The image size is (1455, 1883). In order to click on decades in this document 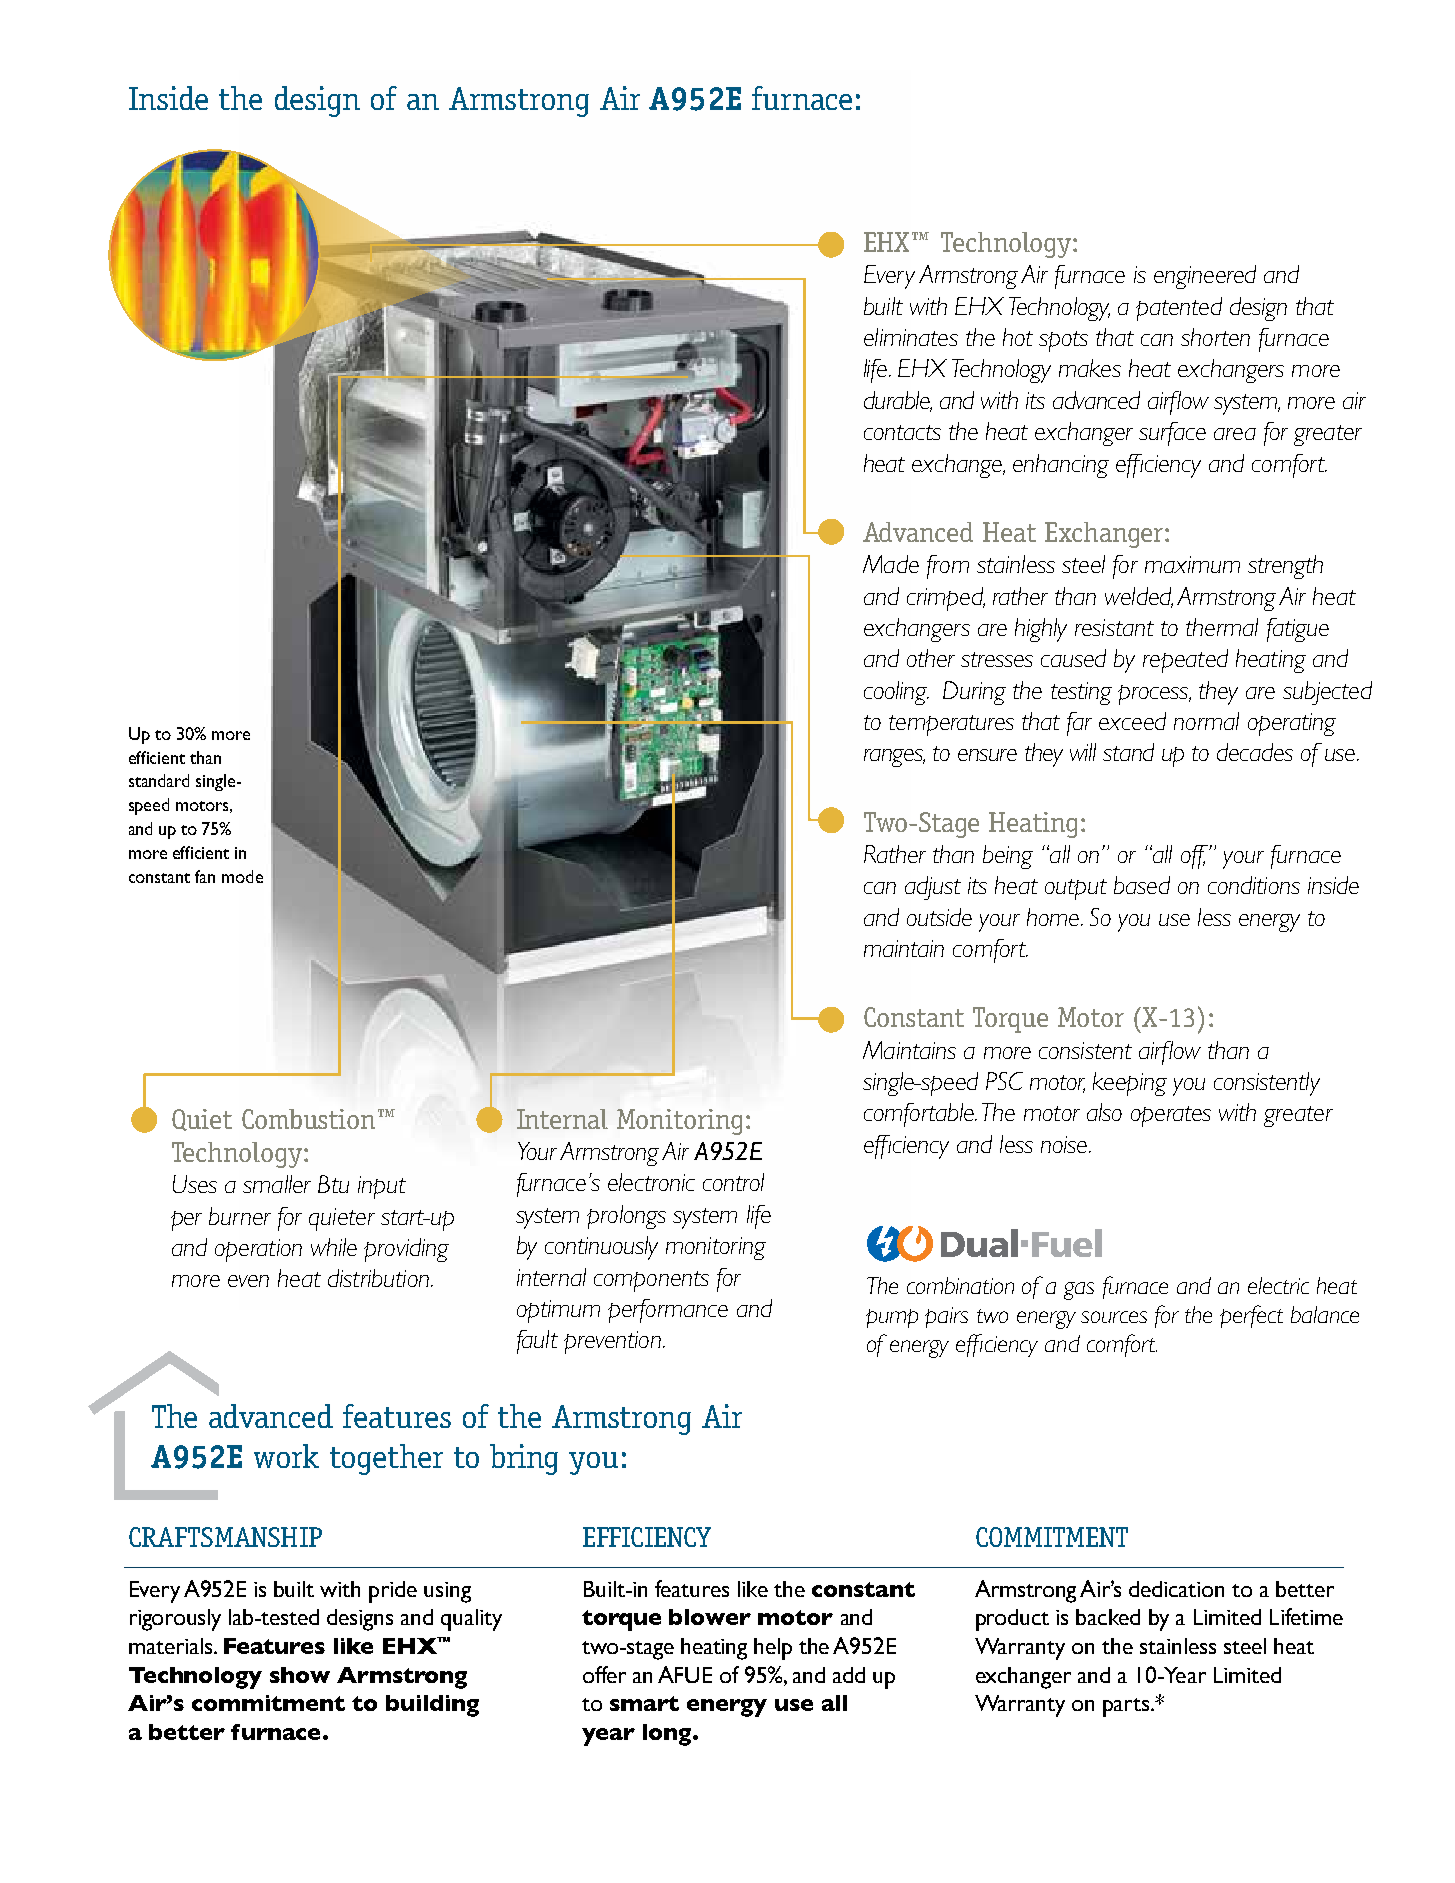, I will do `click(1255, 752)`.
